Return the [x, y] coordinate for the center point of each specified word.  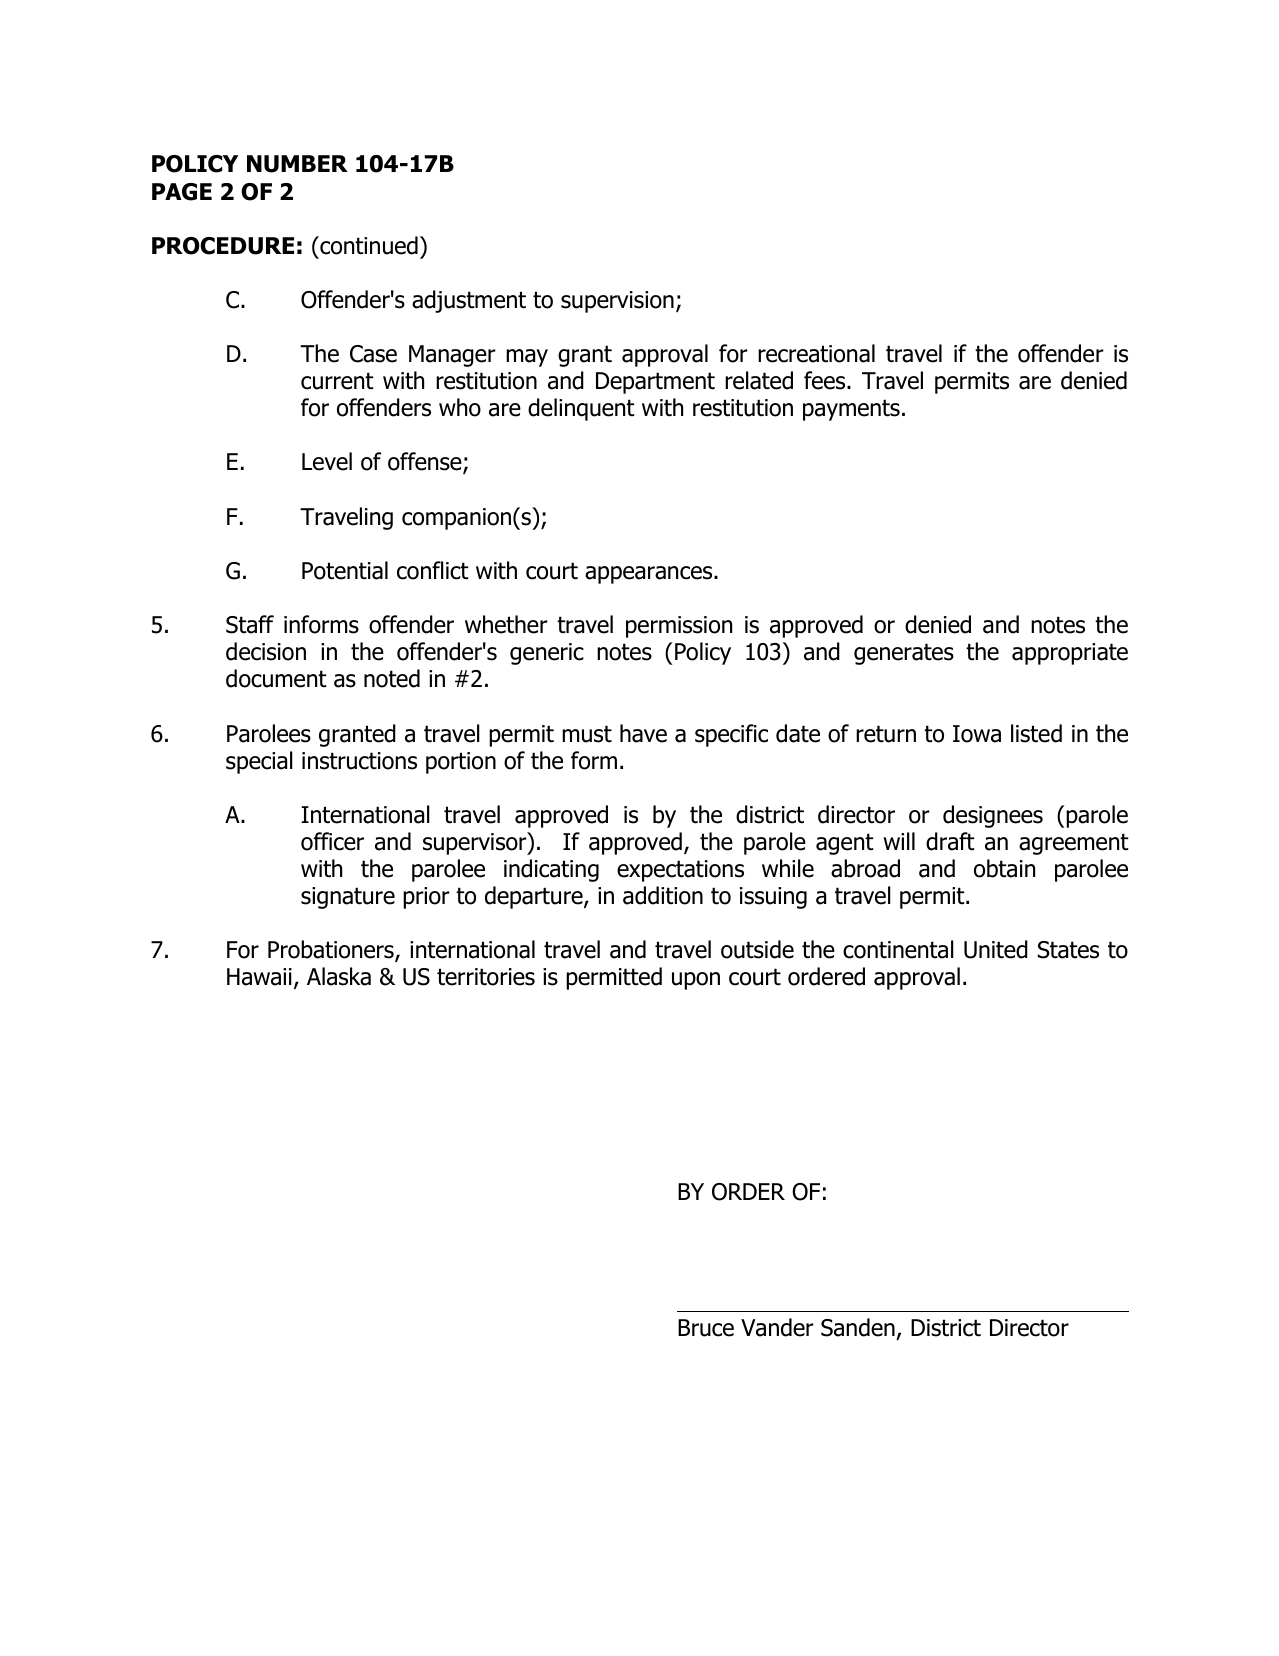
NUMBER [297, 164]
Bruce [706, 1328]
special [259, 762]
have [643, 733]
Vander [777, 1327]
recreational [816, 353]
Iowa [977, 734]
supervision [617, 302]
